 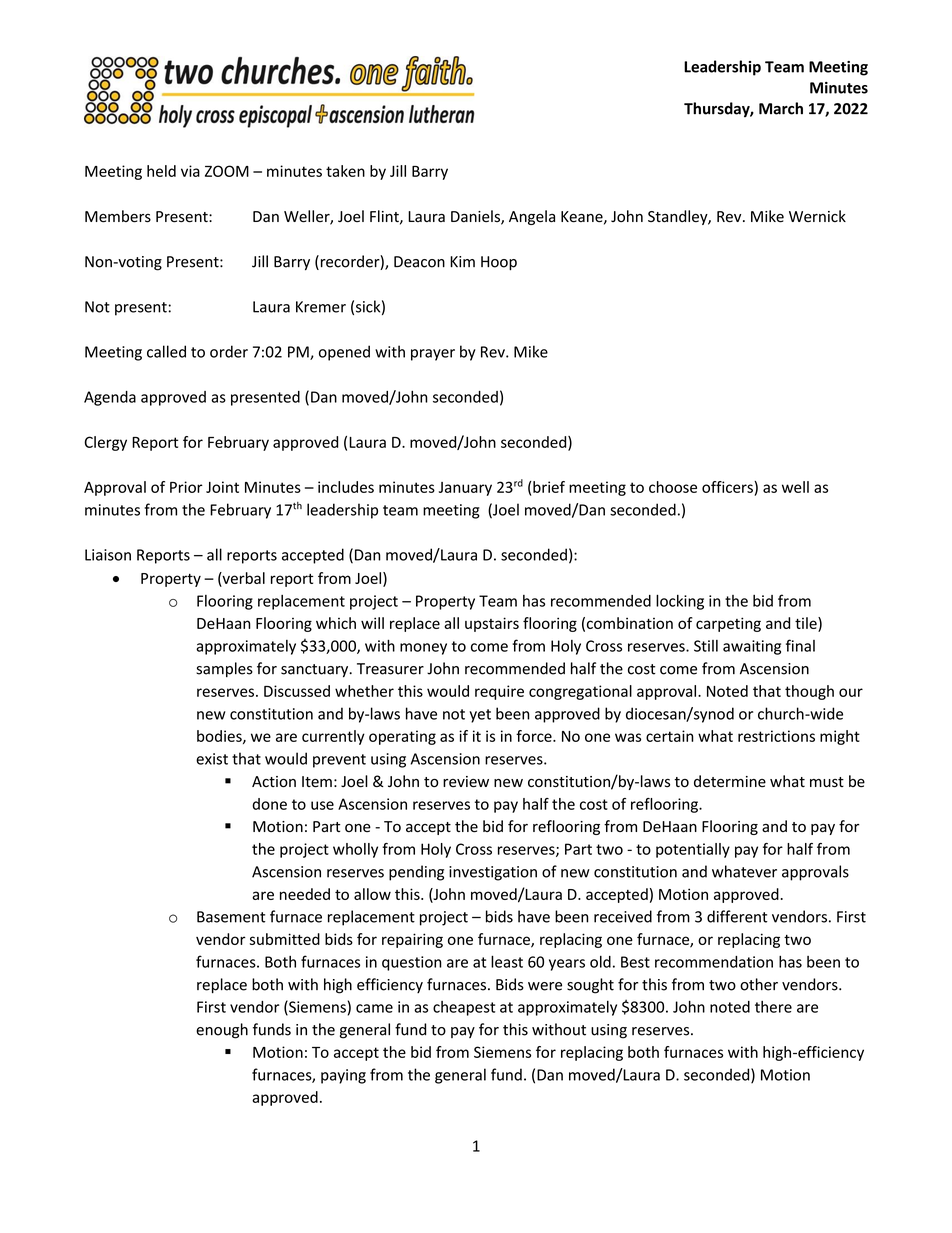 I want to click on Prior, so click(x=186, y=487).
